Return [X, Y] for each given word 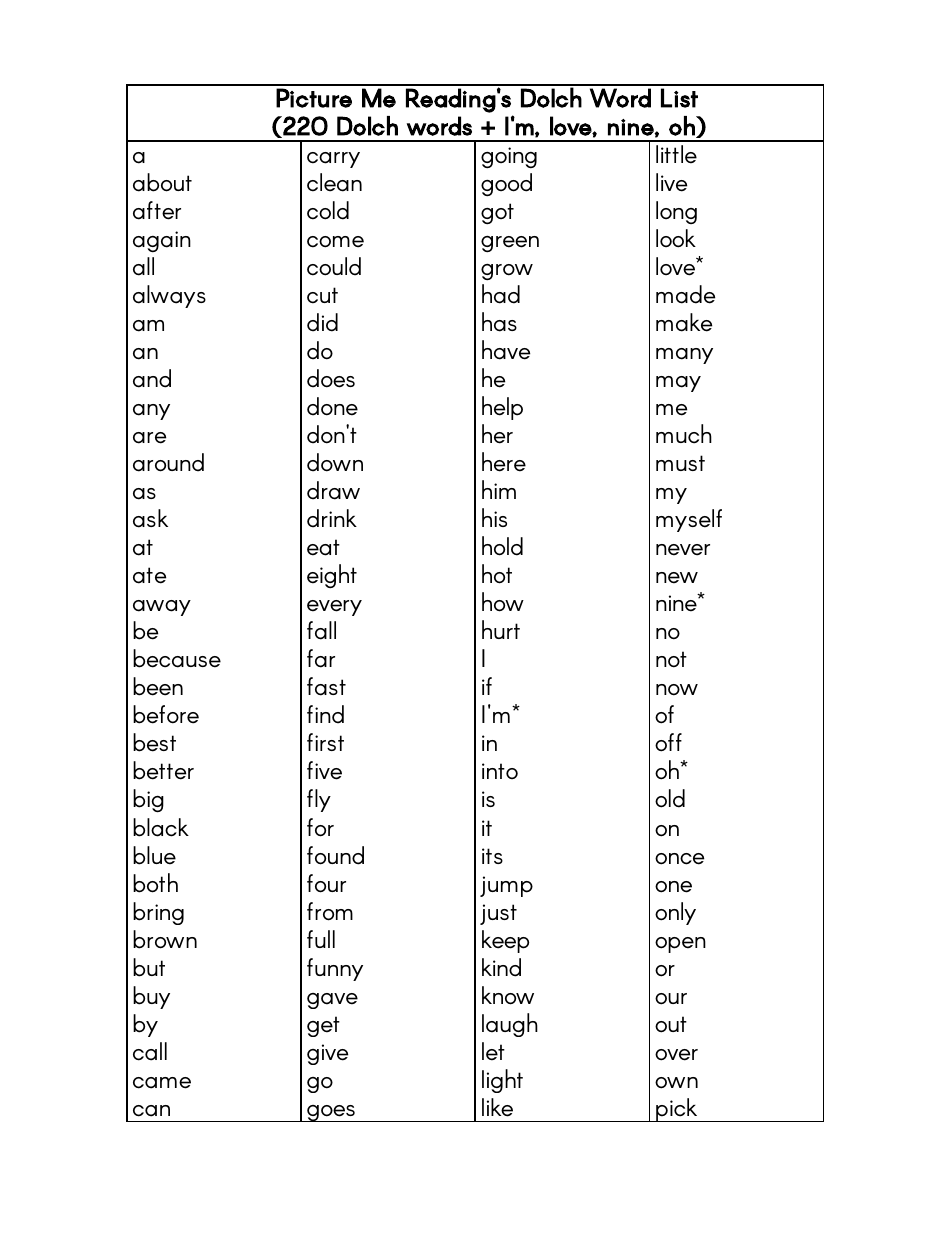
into [500, 771]
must [680, 463]
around [168, 462]
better [163, 770]
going [509, 157]
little [676, 154]
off [668, 742]
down [335, 462]
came [162, 1083]
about [162, 182]
